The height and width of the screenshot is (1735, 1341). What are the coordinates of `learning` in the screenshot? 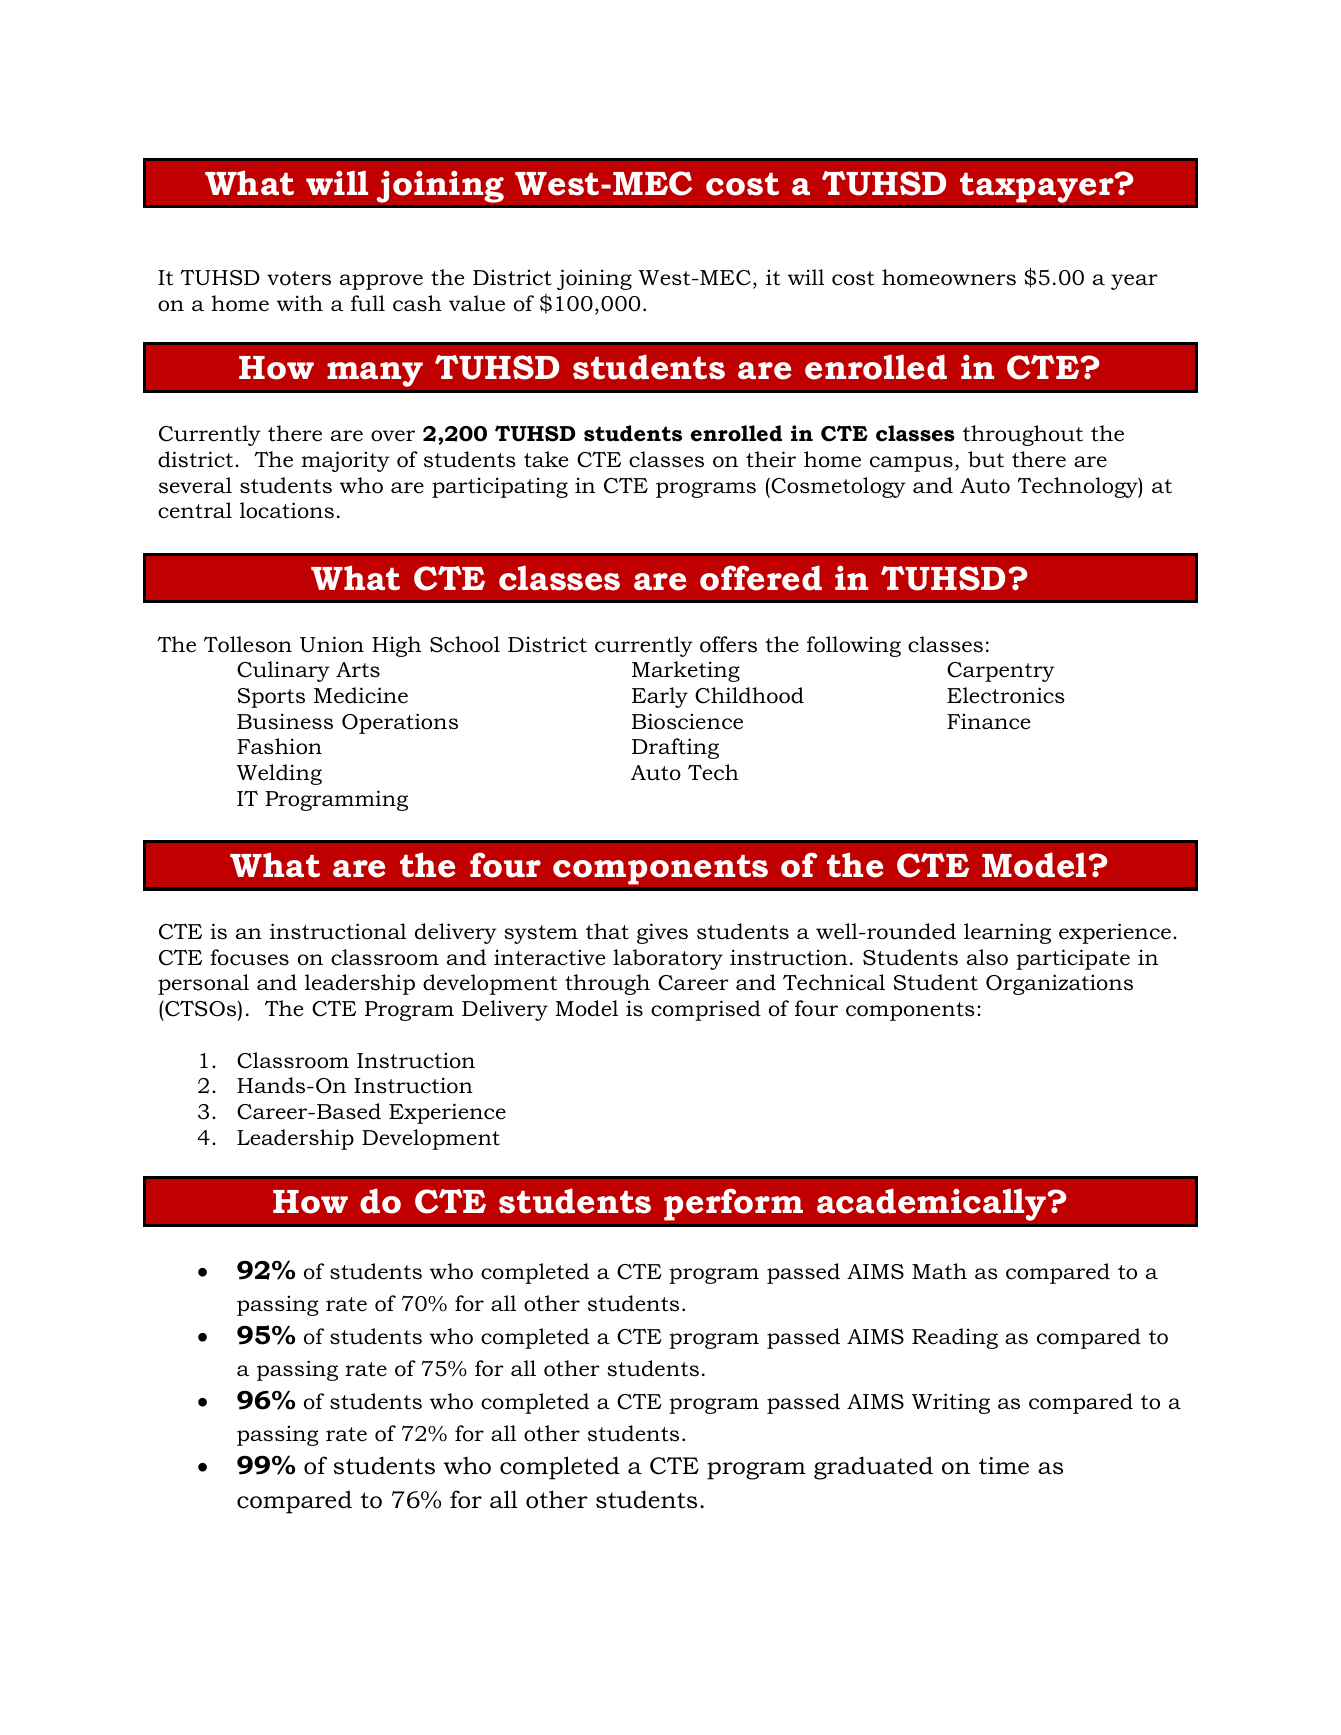 It's located at (1007, 933).
